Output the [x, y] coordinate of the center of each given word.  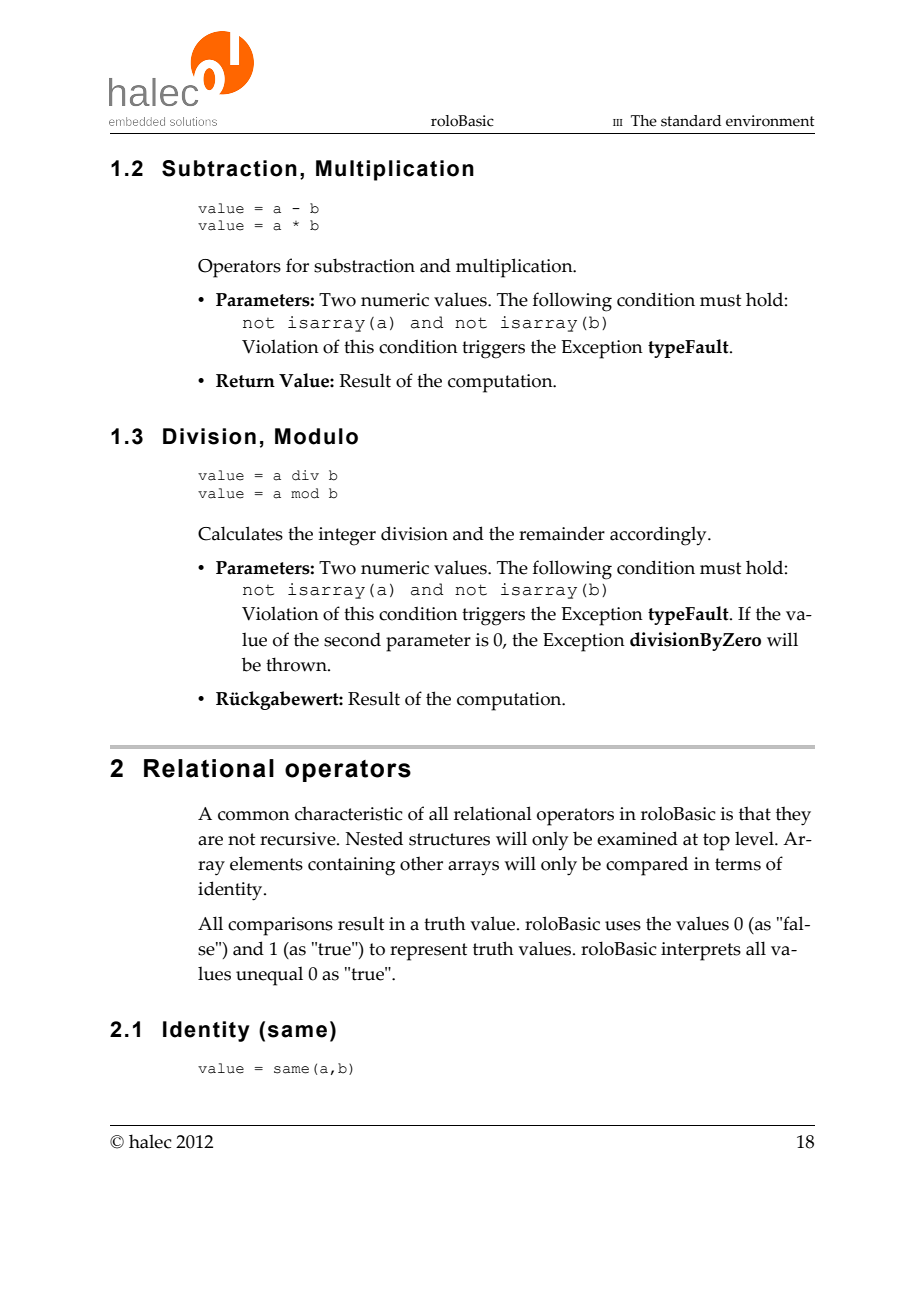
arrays [473, 868]
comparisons [280, 926]
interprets [701, 951]
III [618, 122]
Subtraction [229, 168]
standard [691, 121]
